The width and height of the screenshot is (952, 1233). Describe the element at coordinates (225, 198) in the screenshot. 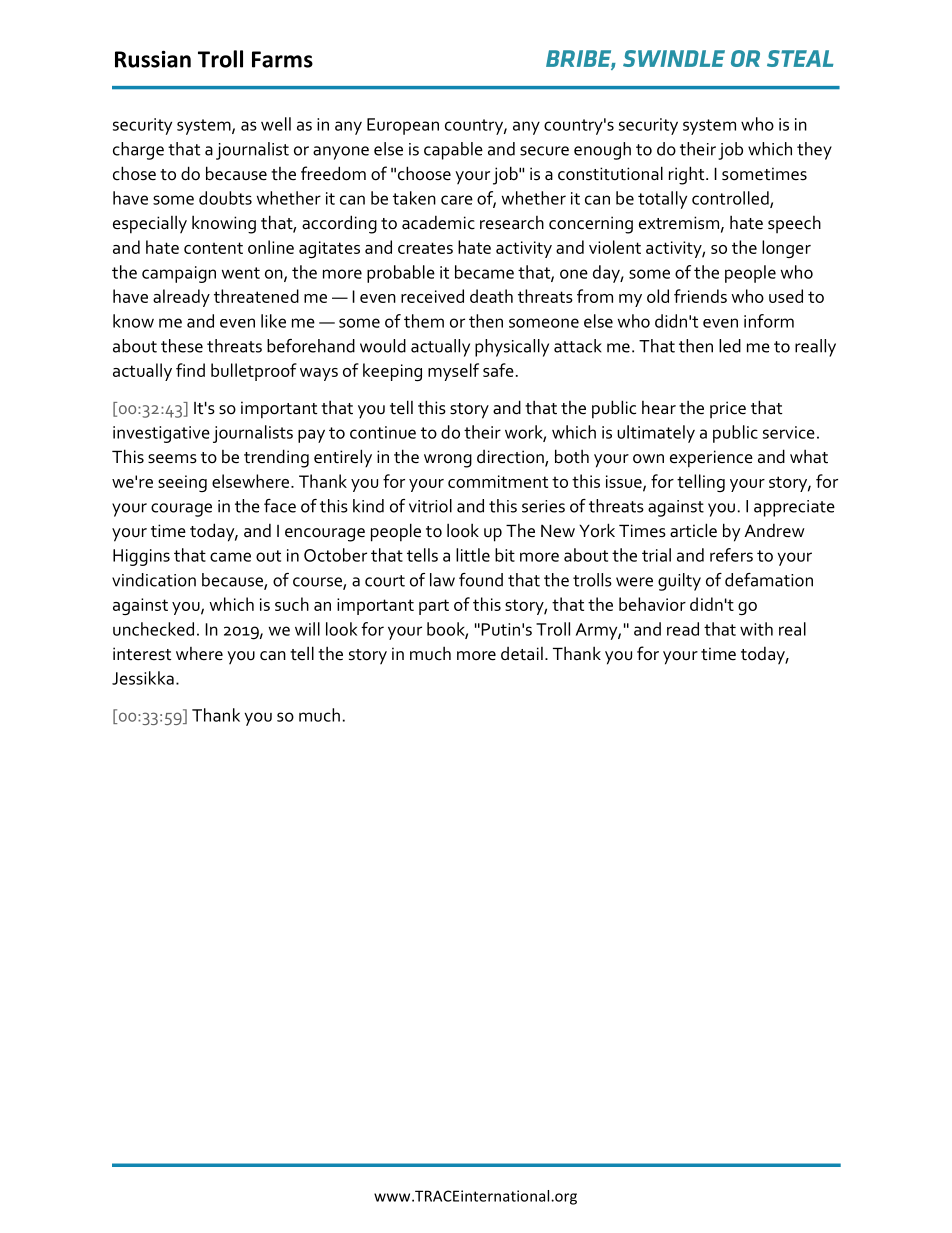

I see `doubts` at that location.
